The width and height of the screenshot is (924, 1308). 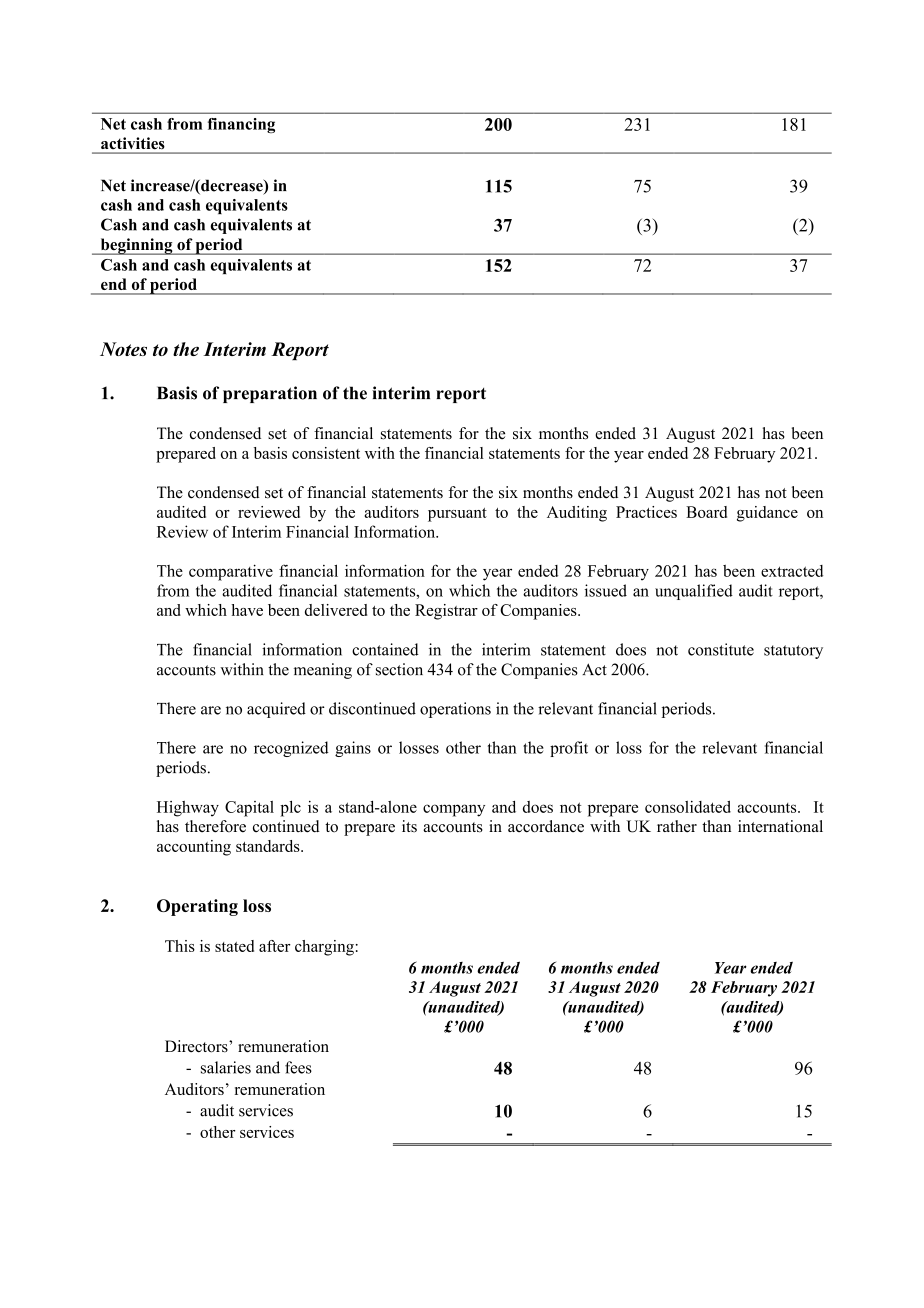 I want to click on Highway, so click(x=188, y=809).
